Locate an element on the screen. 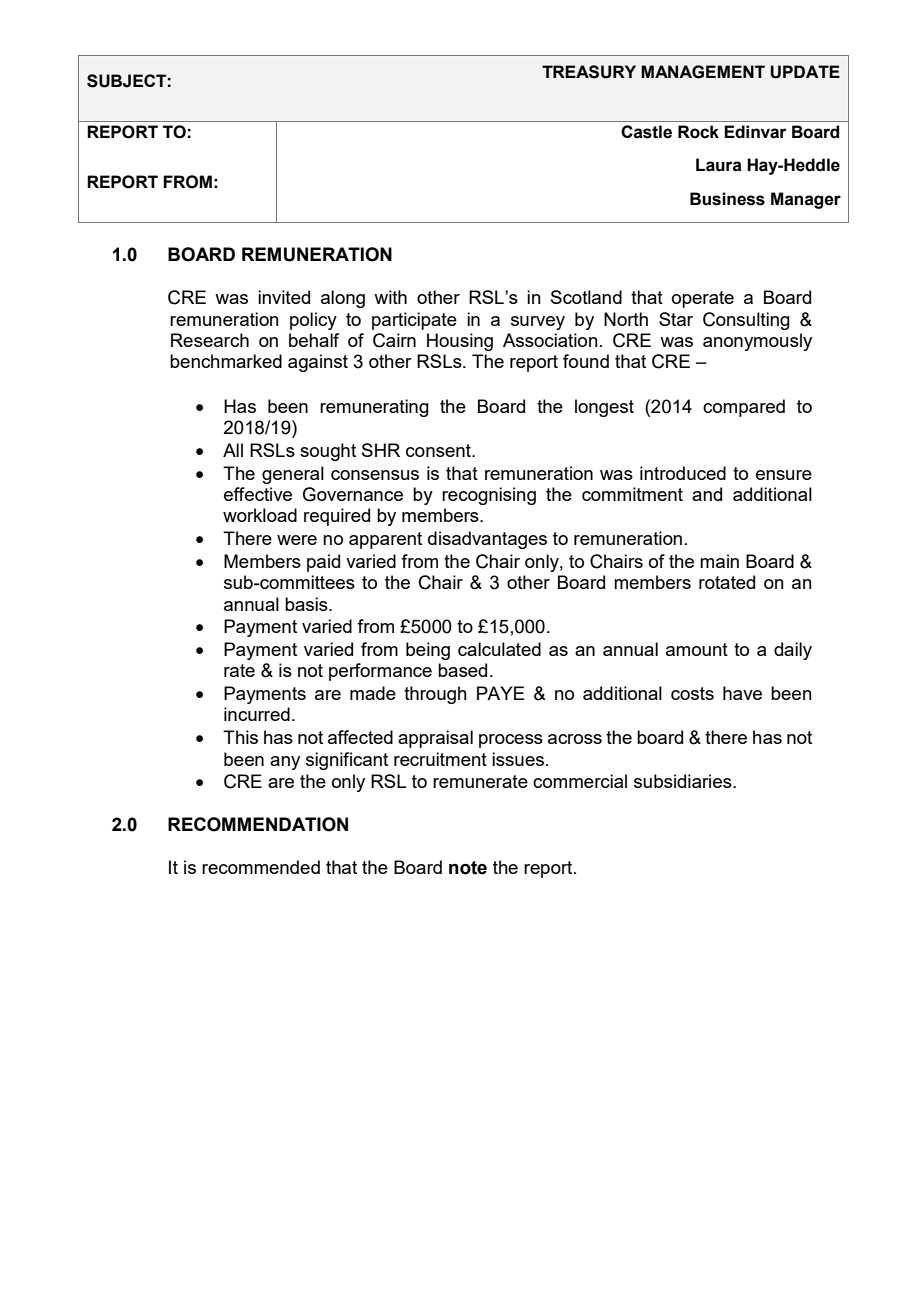 Image resolution: width=924 pixels, height=1308 pixels. invited is located at coordinates (284, 297).
